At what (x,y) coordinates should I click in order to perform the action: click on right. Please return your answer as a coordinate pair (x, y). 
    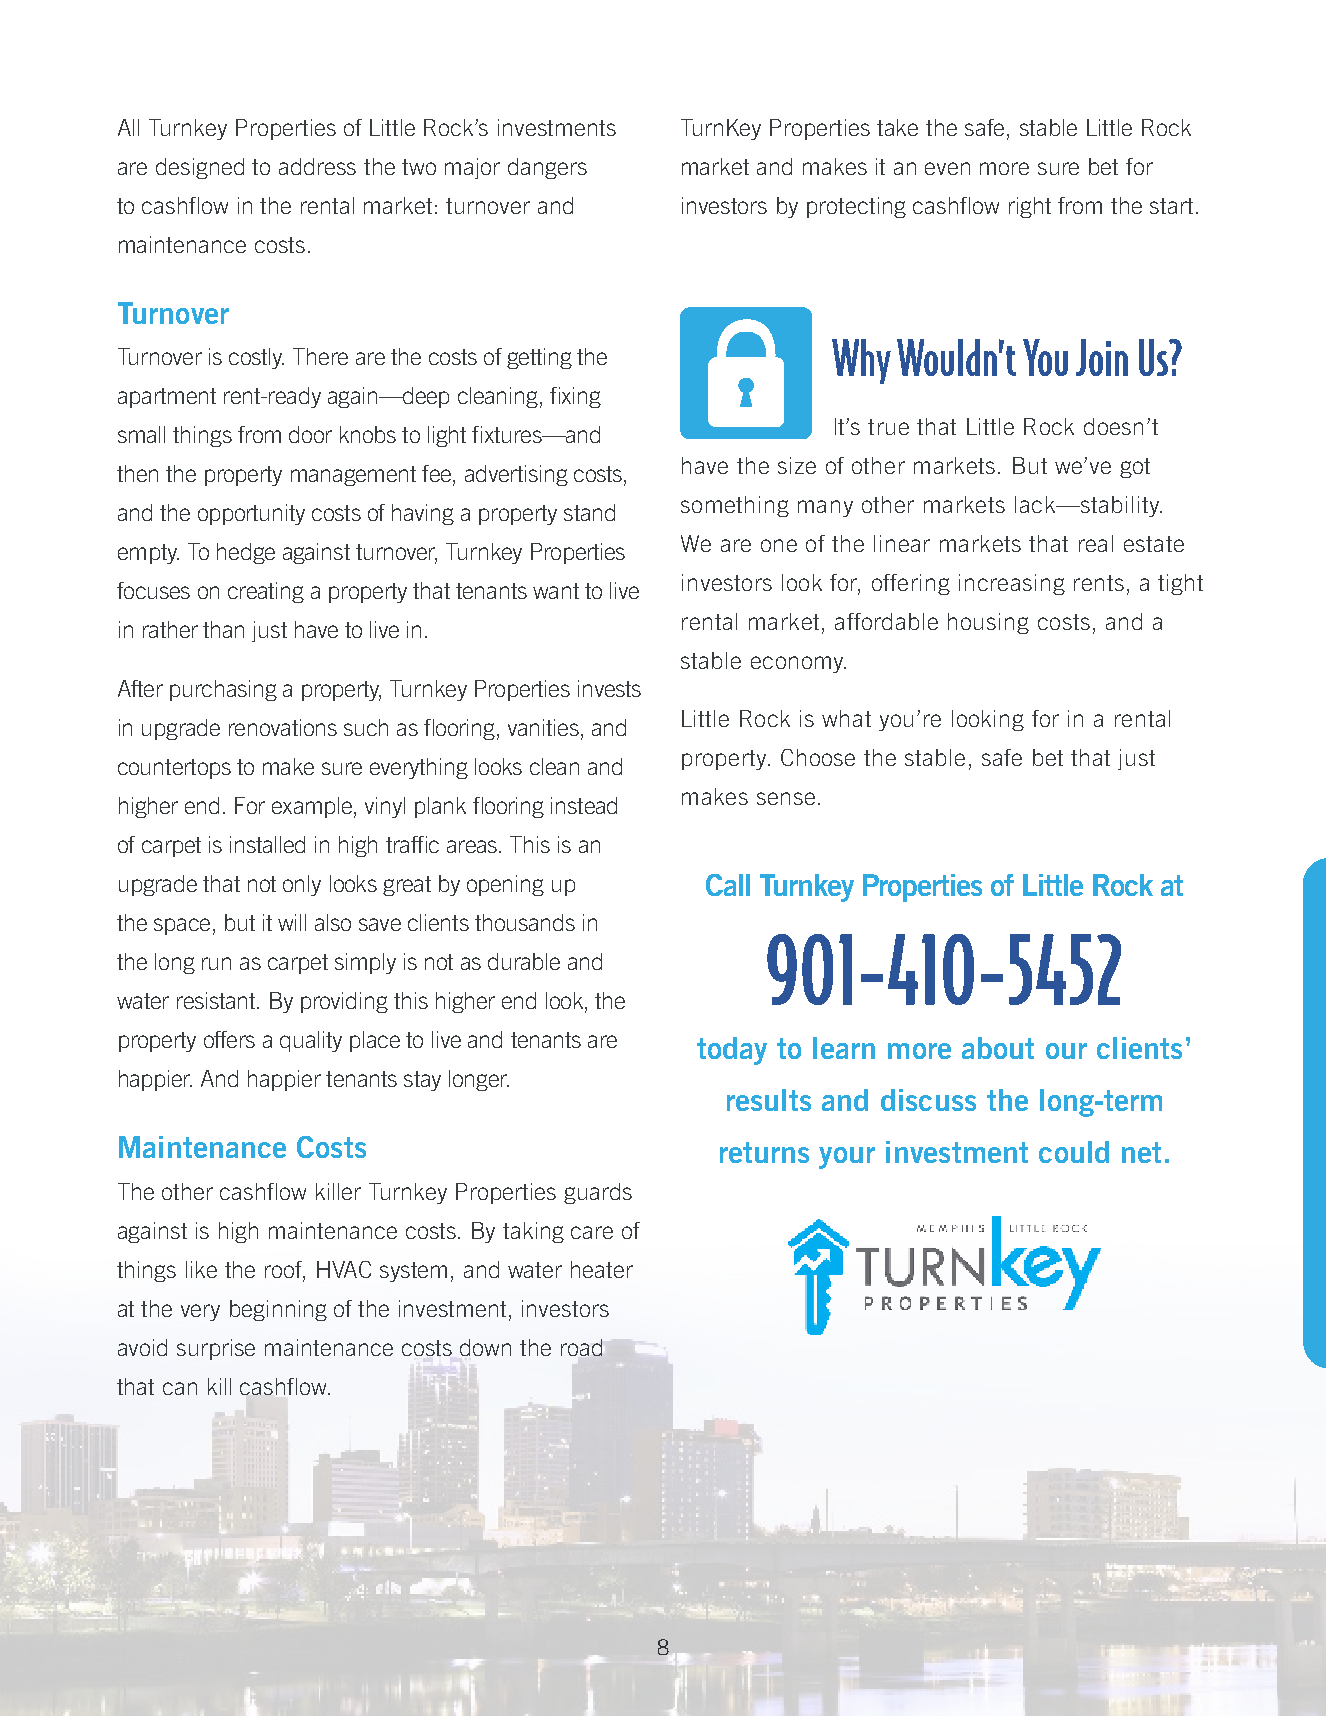
    Looking at the image, I should click on (1030, 207).
